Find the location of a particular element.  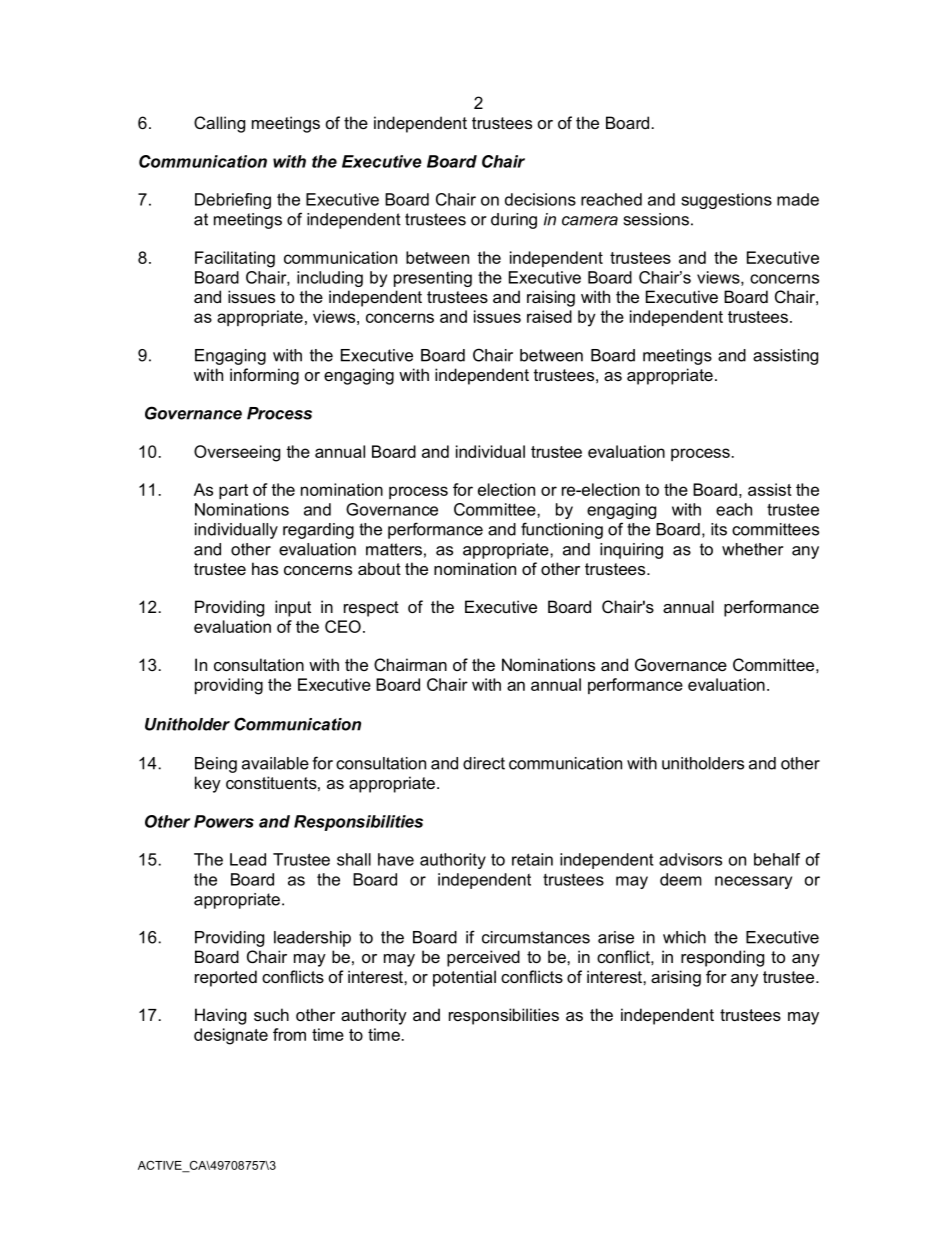

Overseeing is located at coordinates (237, 453).
